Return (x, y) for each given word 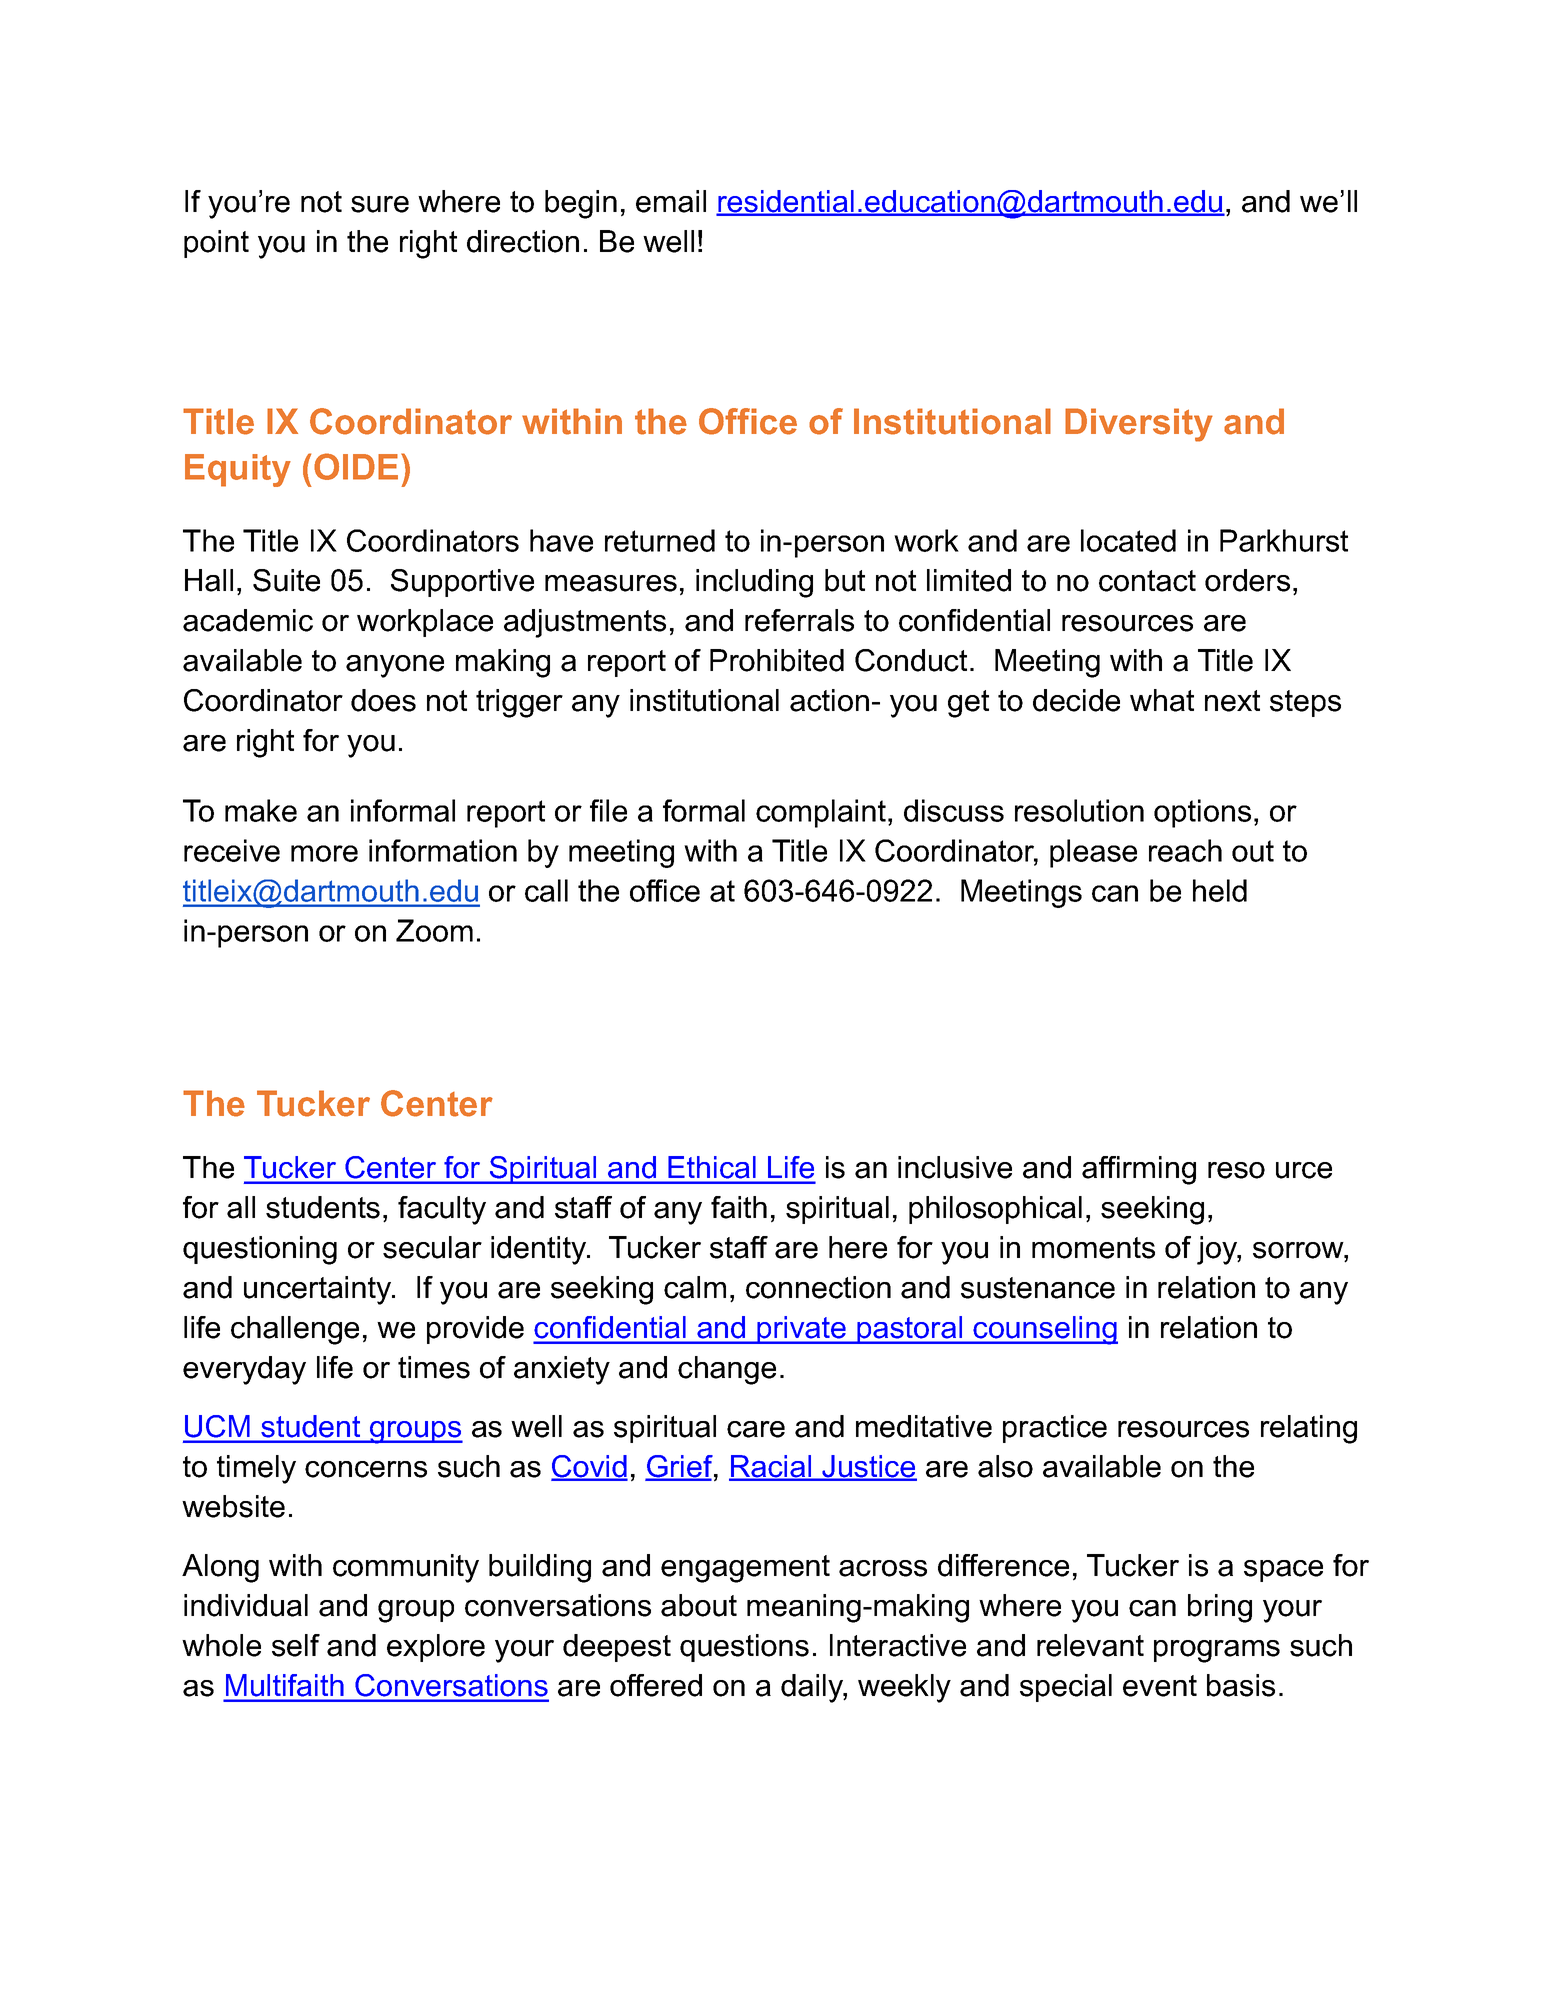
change (727, 1370)
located (1128, 540)
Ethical (712, 1167)
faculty (442, 1210)
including (754, 583)
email (671, 201)
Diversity (1139, 425)
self (296, 1645)
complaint (821, 813)
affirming (1139, 1170)
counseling (1044, 1330)
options (1202, 813)
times (434, 1367)
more (324, 853)
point (216, 244)
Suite (286, 580)
